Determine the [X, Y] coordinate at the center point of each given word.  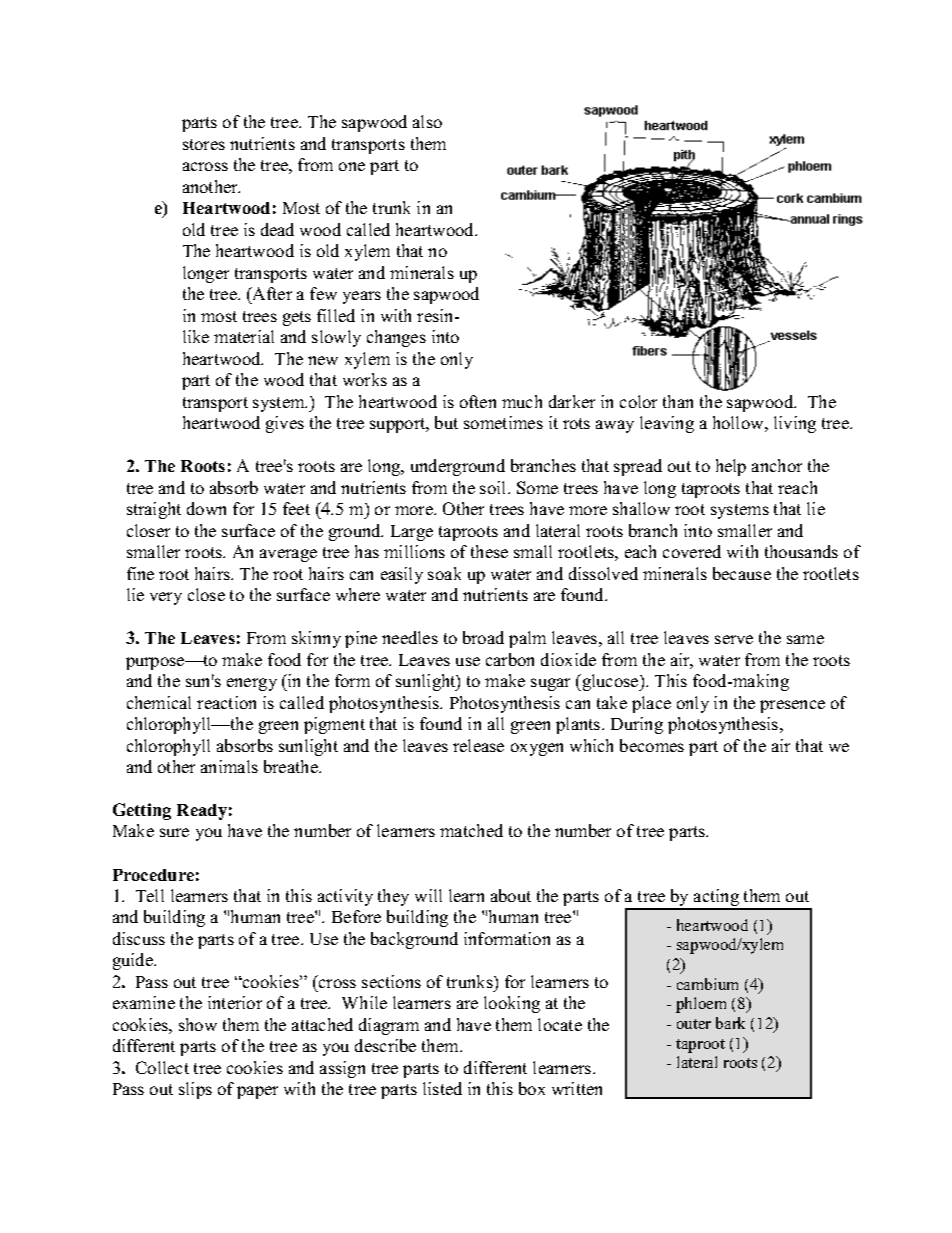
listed [442, 1088]
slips [195, 1090]
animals [229, 766]
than [678, 401]
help [731, 467]
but [446, 422]
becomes [652, 745]
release [478, 745]
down [206, 508]
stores [204, 144]
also [427, 121]
